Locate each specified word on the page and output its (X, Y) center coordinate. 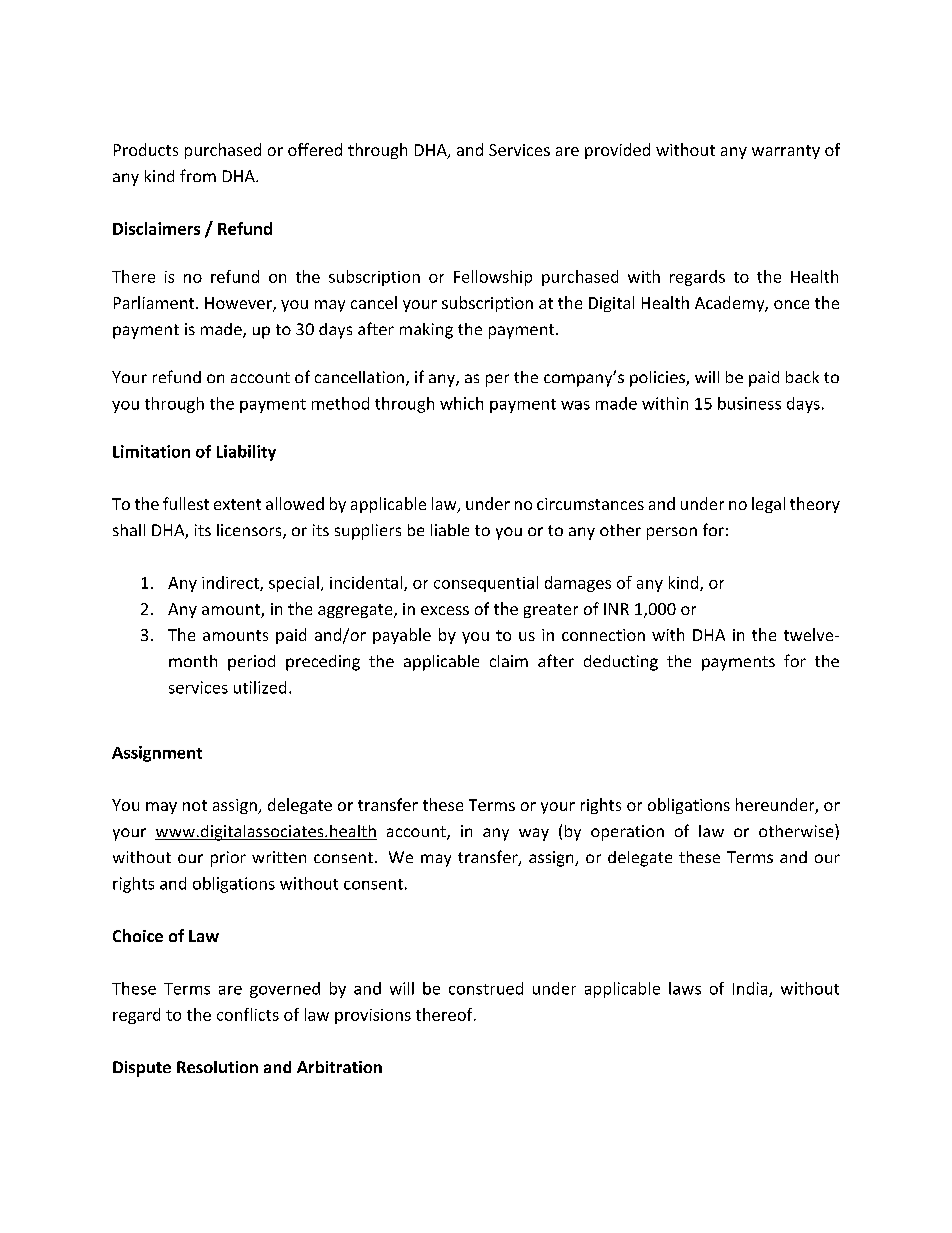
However (239, 304)
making (426, 331)
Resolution (217, 1067)
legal (768, 505)
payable (402, 636)
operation (627, 833)
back (802, 377)
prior (228, 859)
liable (450, 530)
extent (237, 504)
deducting (621, 663)
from (198, 175)
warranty (786, 152)
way (534, 834)
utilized (260, 687)
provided (617, 151)
